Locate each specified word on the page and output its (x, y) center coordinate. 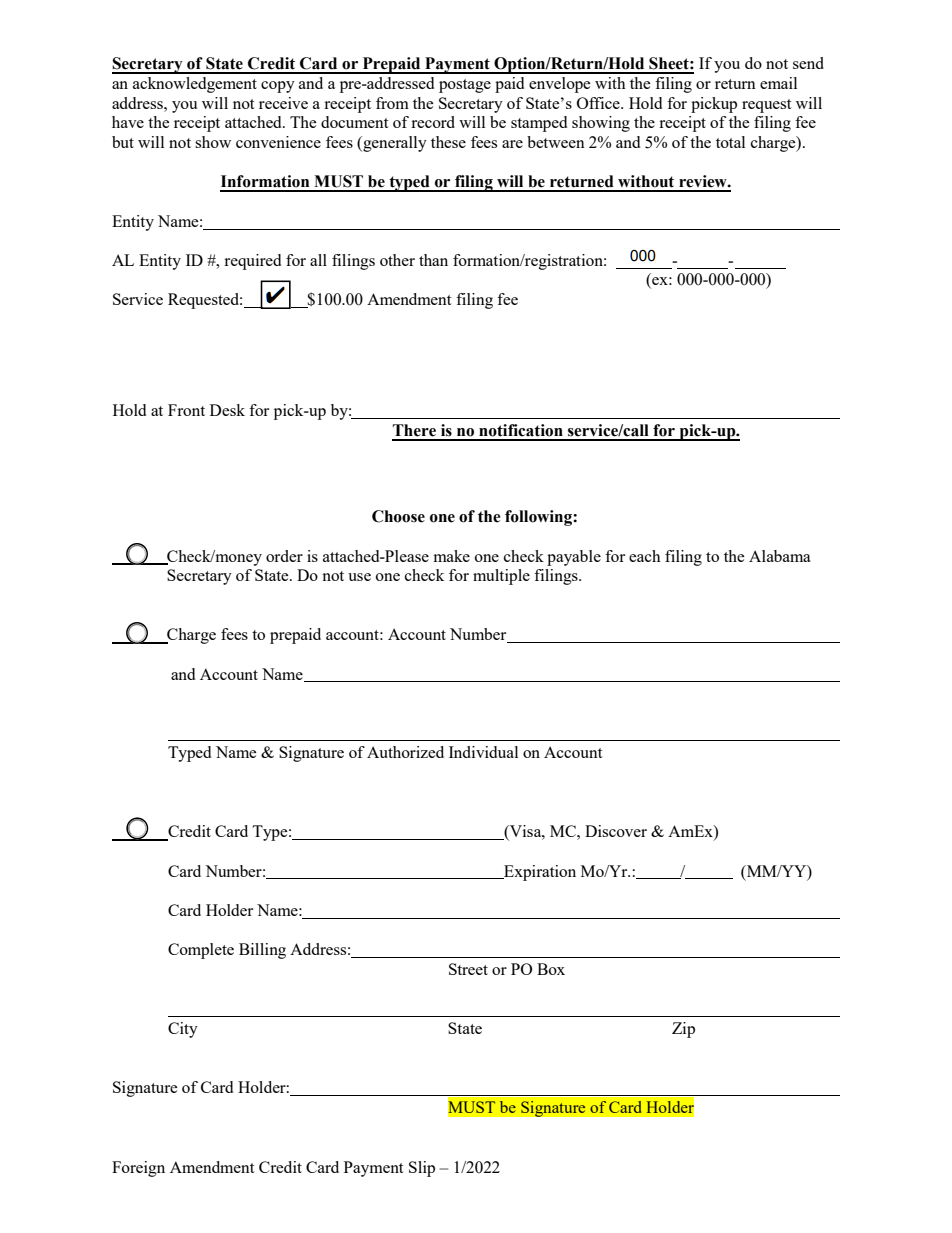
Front (186, 410)
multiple (501, 577)
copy (278, 87)
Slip (422, 1169)
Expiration (539, 873)
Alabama (780, 556)
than (433, 260)
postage (465, 86)
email (778, 83)
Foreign (138, 1169)
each (645, 556)
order (284, 556)
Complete (201, 951)
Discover (616, 831)
